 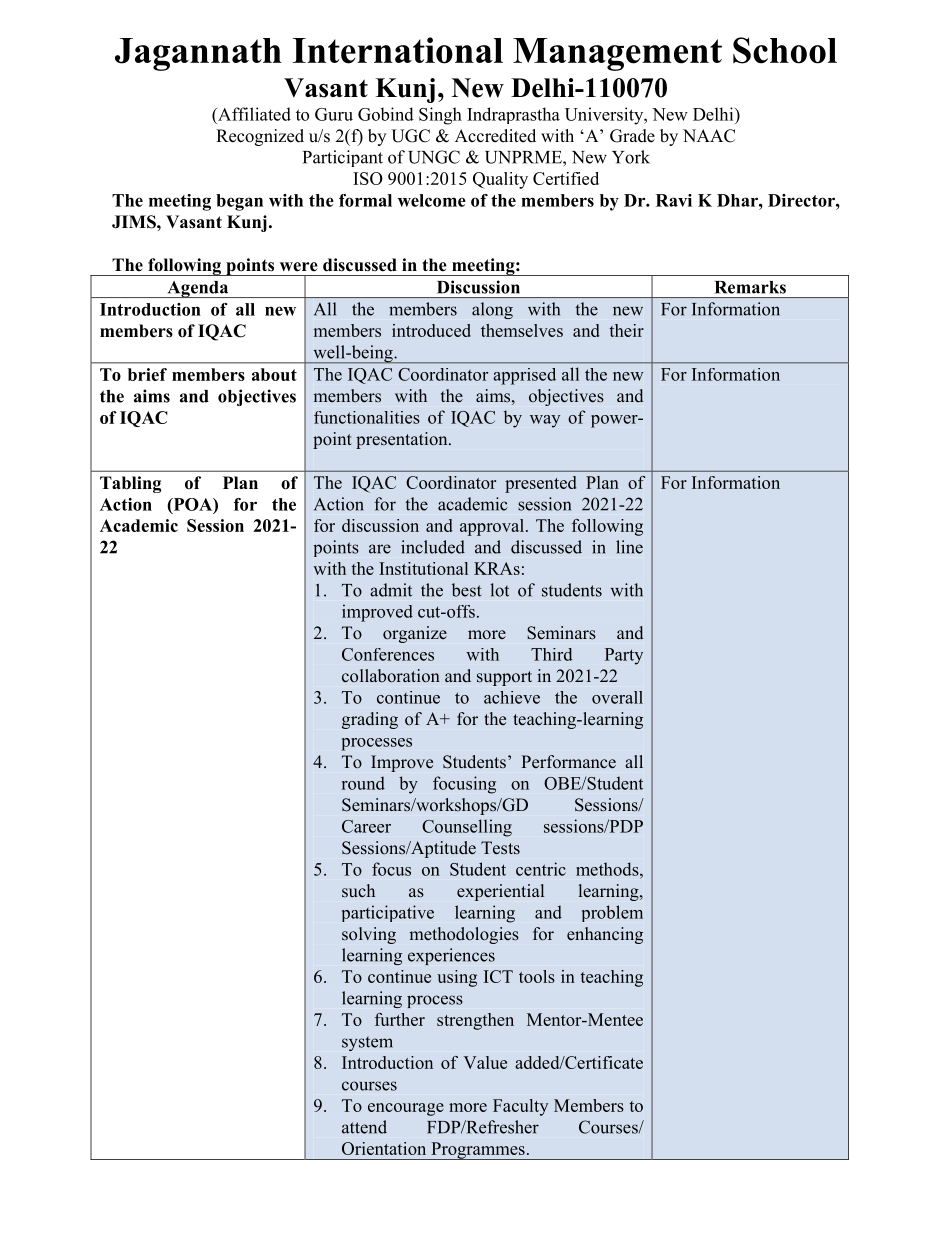 What do you see at coordinates (520, 1107) in the image?
I see `Faculty` at bounding box center [520, 1107].
